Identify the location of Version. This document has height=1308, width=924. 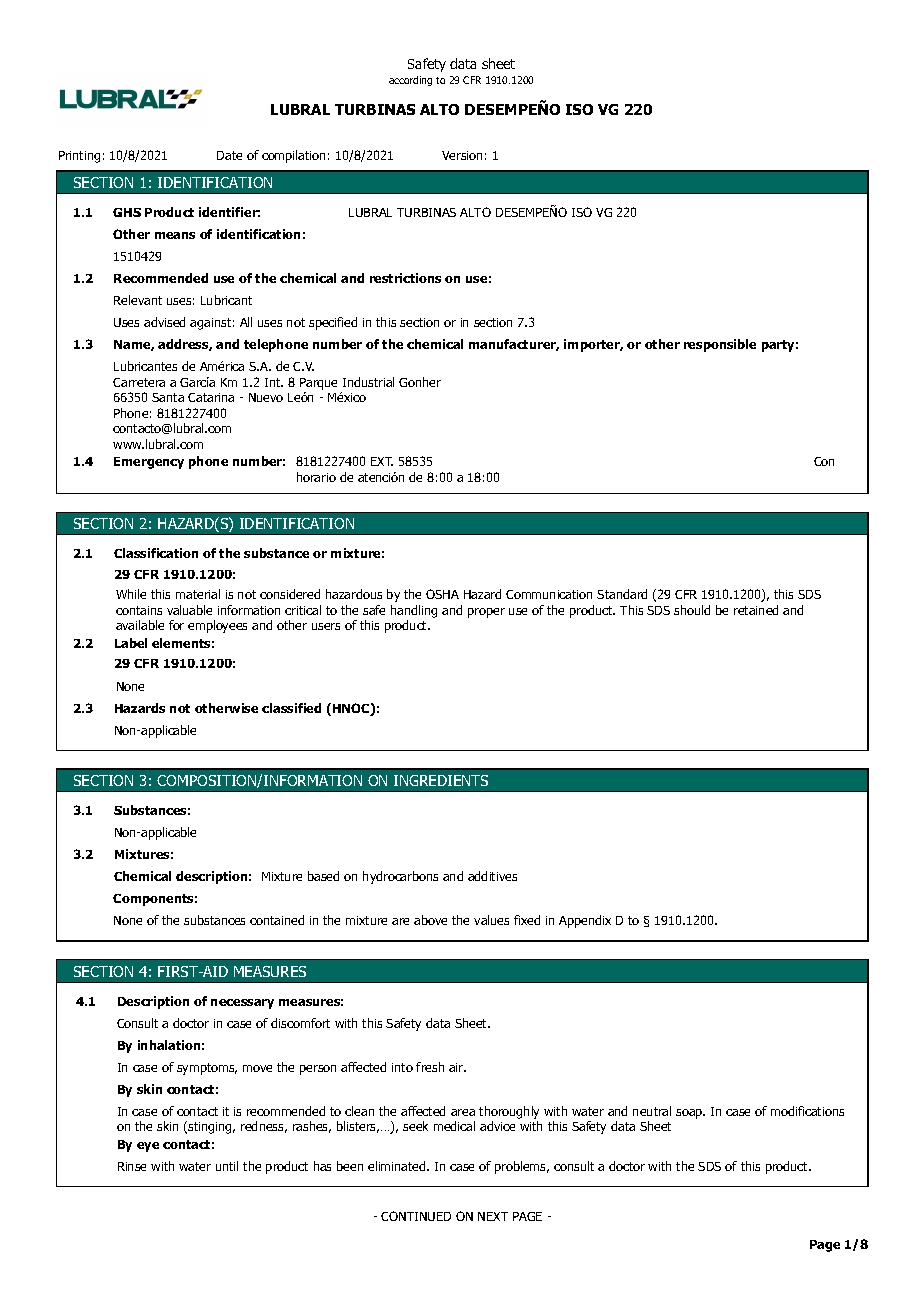
(462, 155).
